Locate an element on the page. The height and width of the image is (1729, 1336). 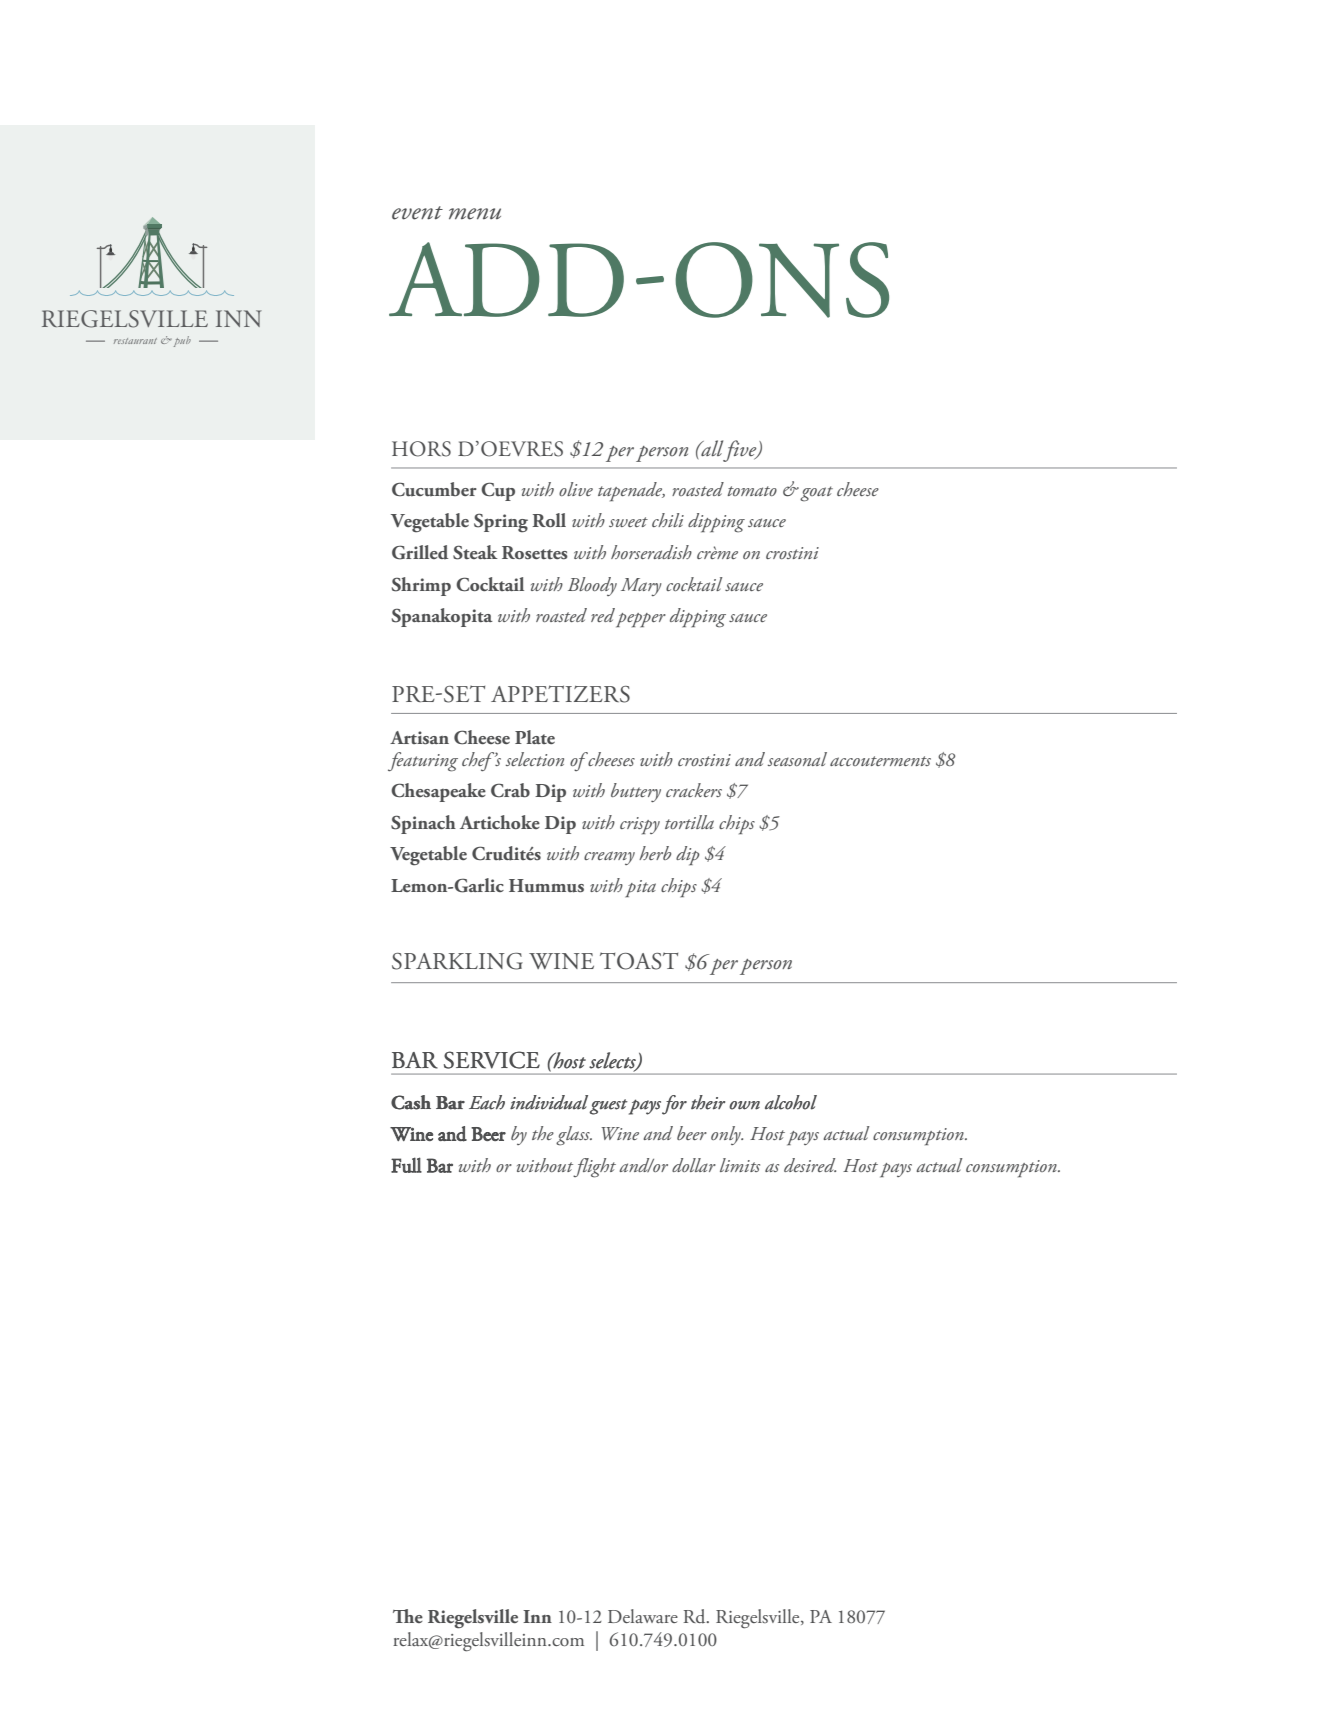
menu is located at coordinates (475, 214).
